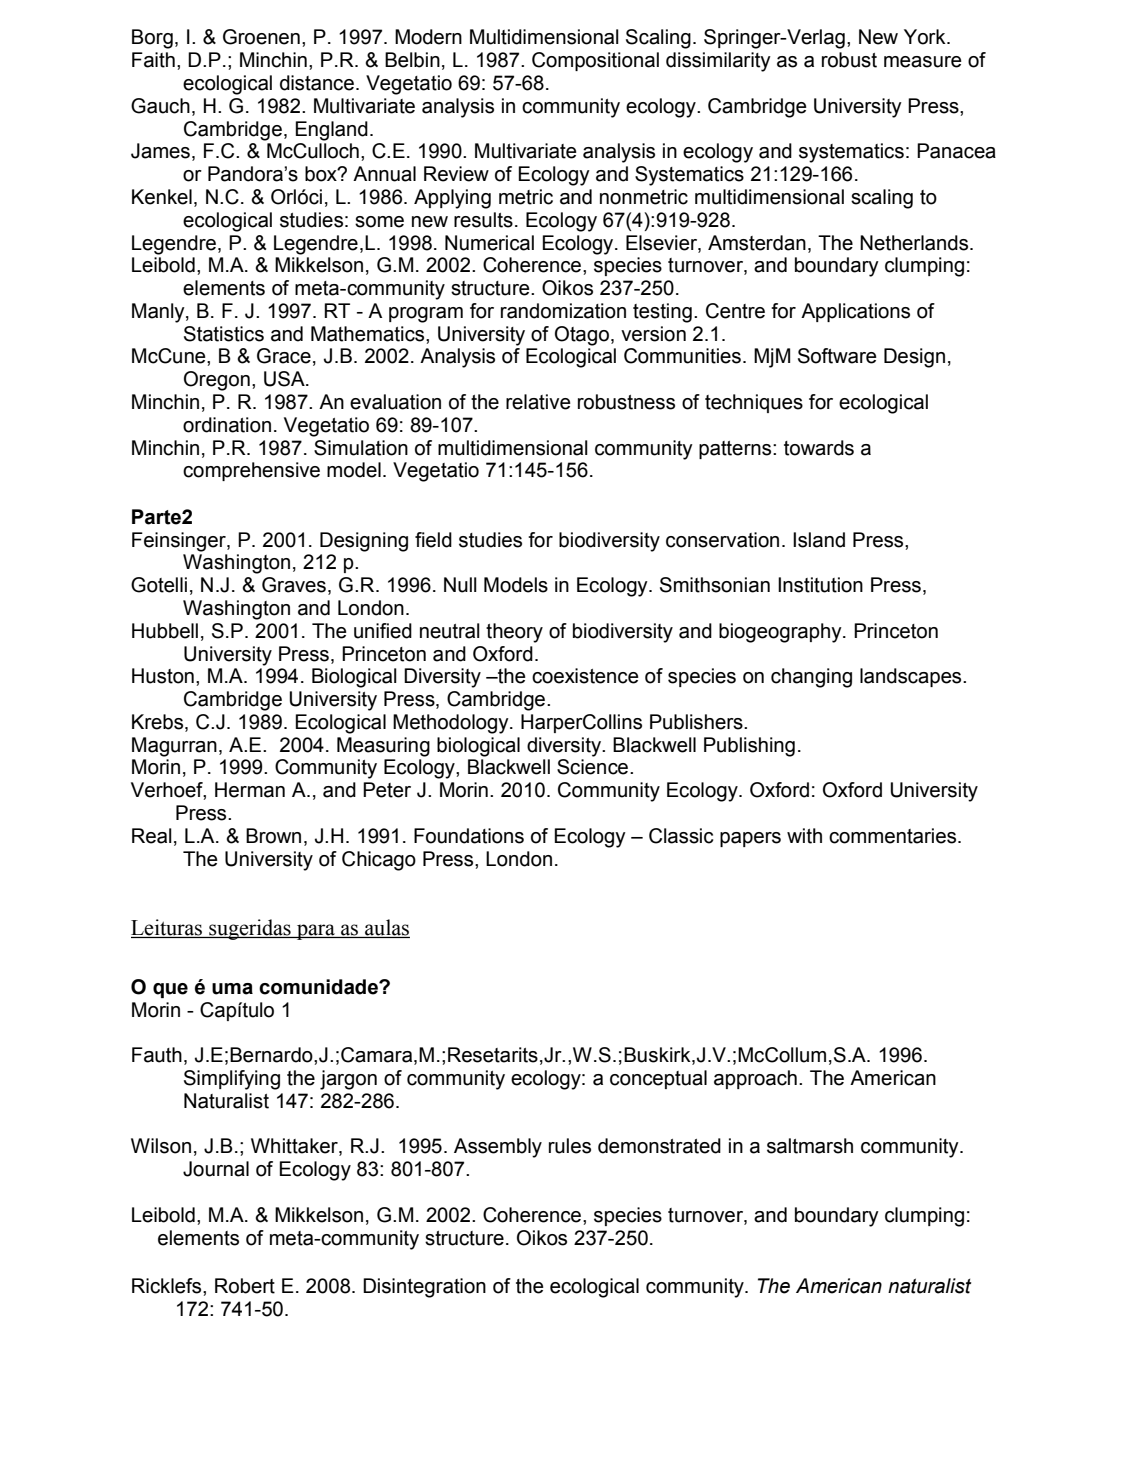 The width and height of the screenshot is (1129, 1461). What do you see at coordinates (245, 1286) in the screenshot?
I see `Robert` at bounding box center [245, 1286].
